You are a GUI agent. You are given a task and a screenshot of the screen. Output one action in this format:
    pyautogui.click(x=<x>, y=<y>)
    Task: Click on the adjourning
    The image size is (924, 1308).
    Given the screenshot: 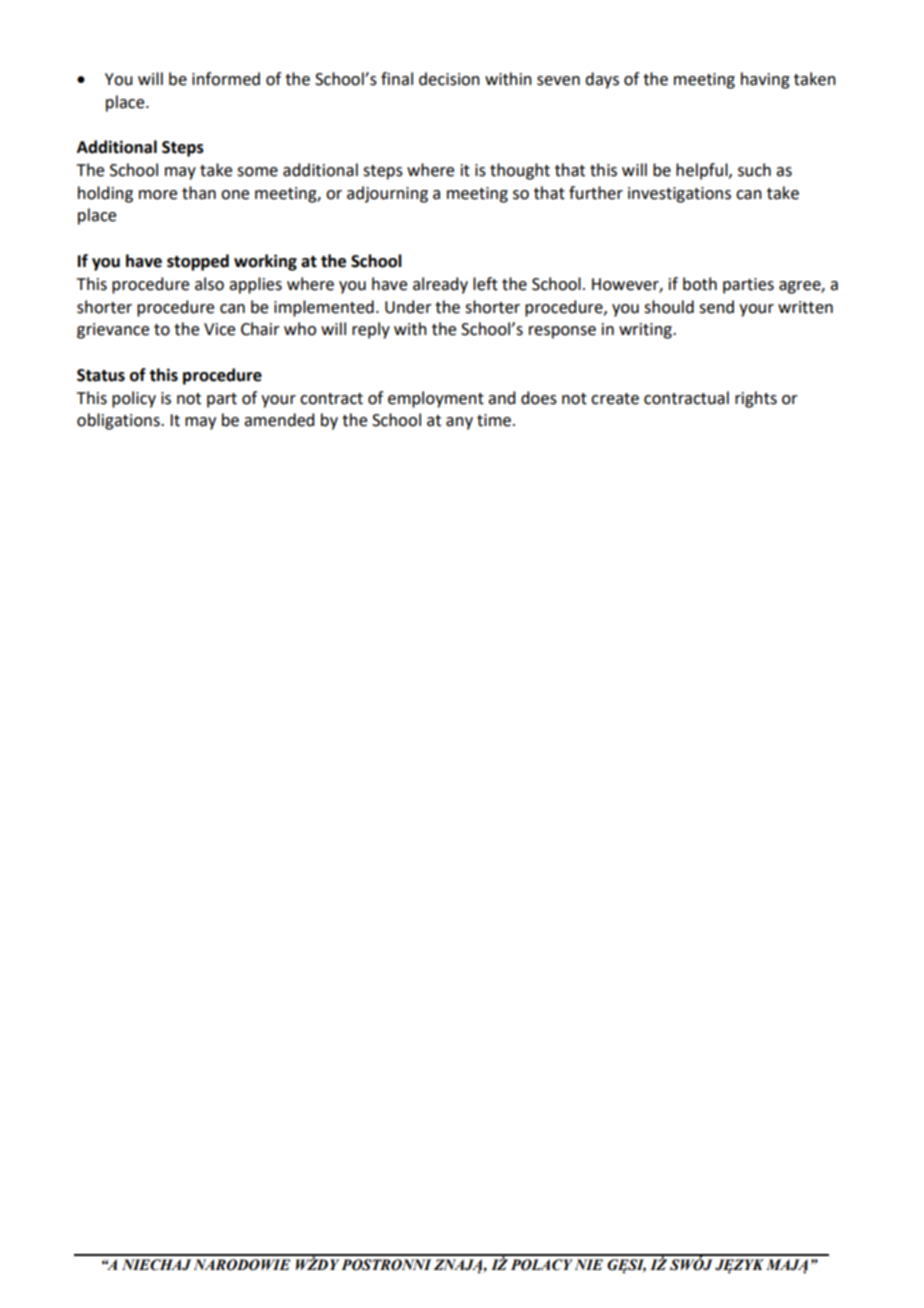 What is the action you would take?
    pyautogui.click(x=387, y=194)
